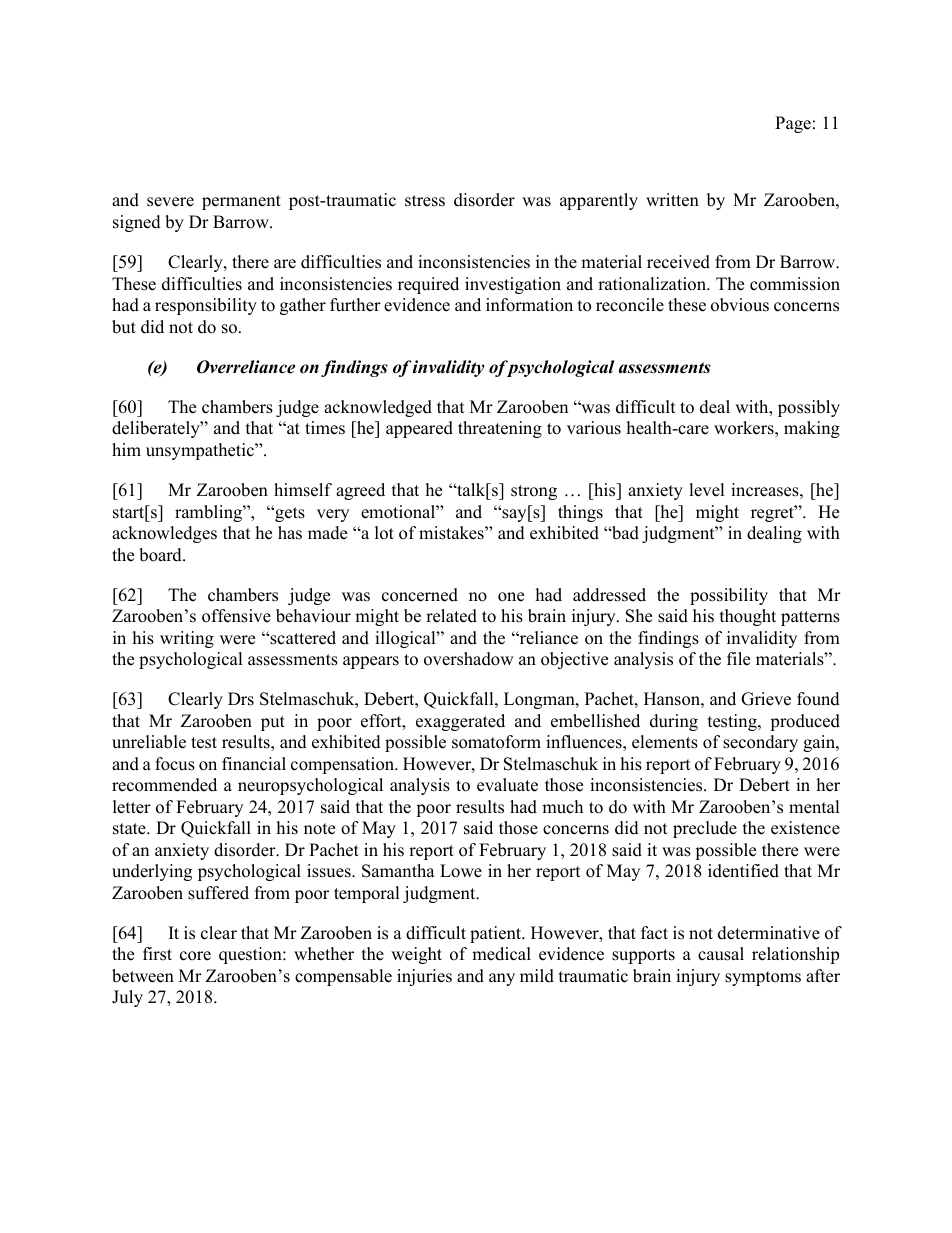  I want to click on Page, so click(793, 124).
